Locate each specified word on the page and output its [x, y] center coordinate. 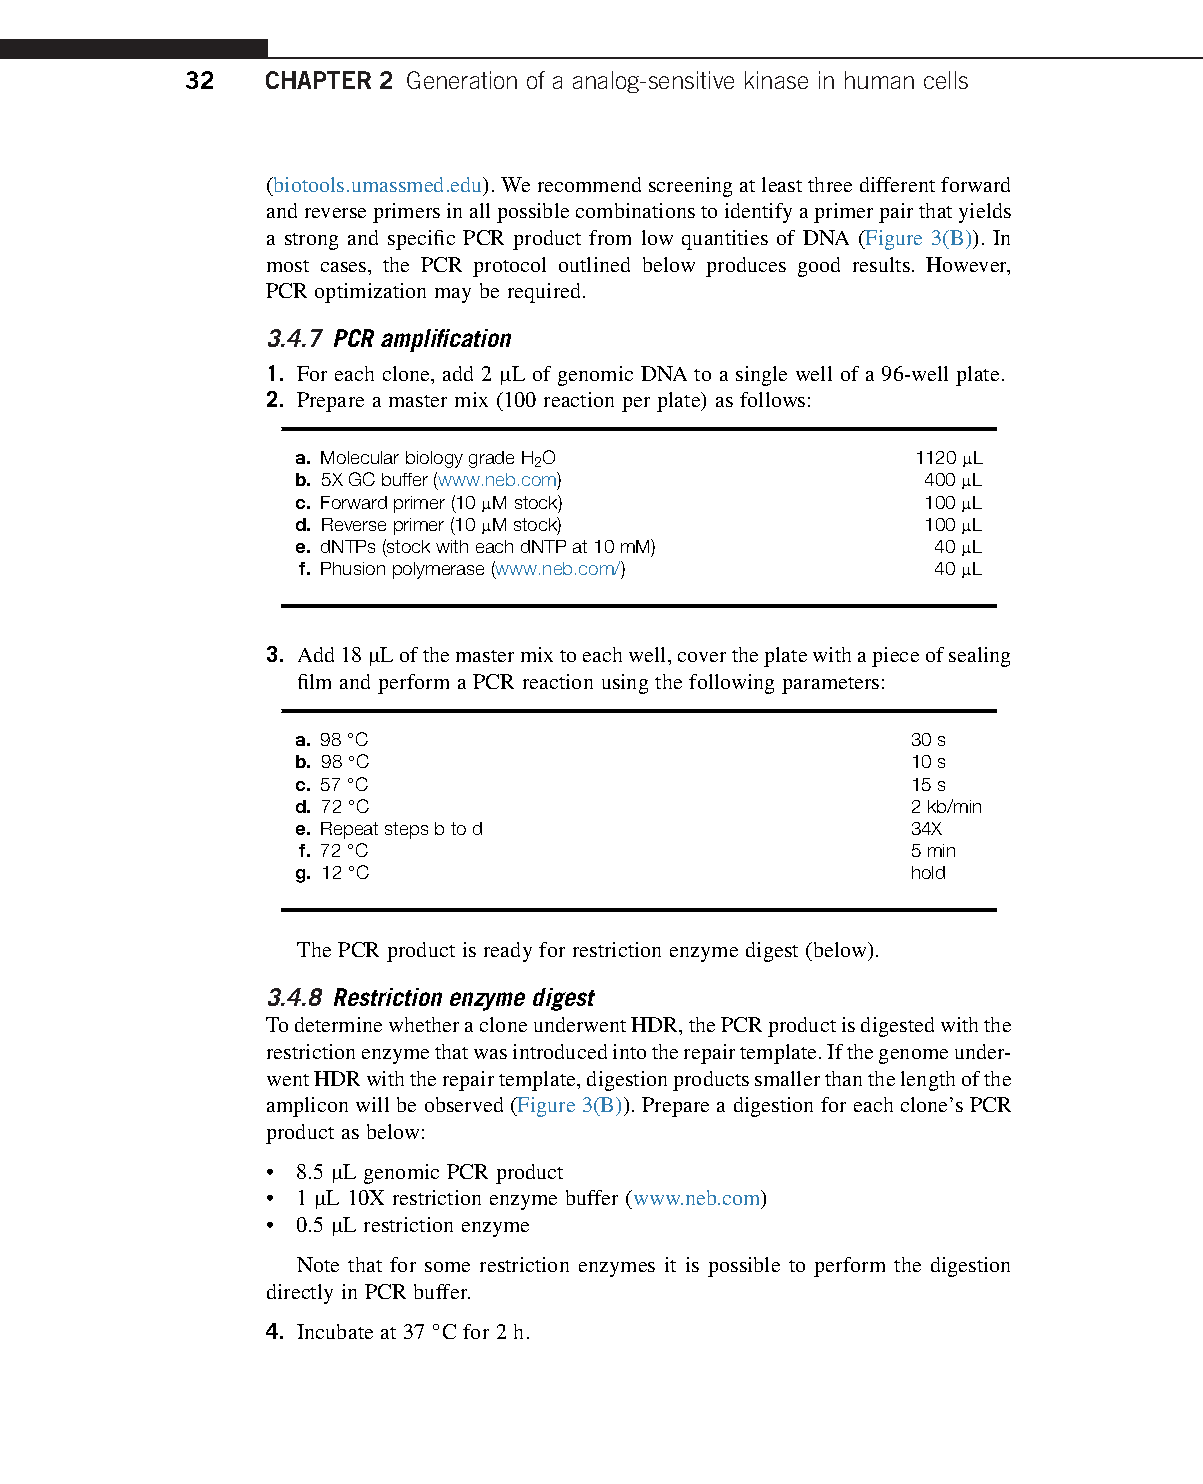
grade [491, 459]
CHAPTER [318, 80]
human [879, 80]
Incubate [335, 1331]
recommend [589, 184]
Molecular [360, 457]
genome [913, 1056]
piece [895, 657]
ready [508, 952]
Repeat [349, 830]
